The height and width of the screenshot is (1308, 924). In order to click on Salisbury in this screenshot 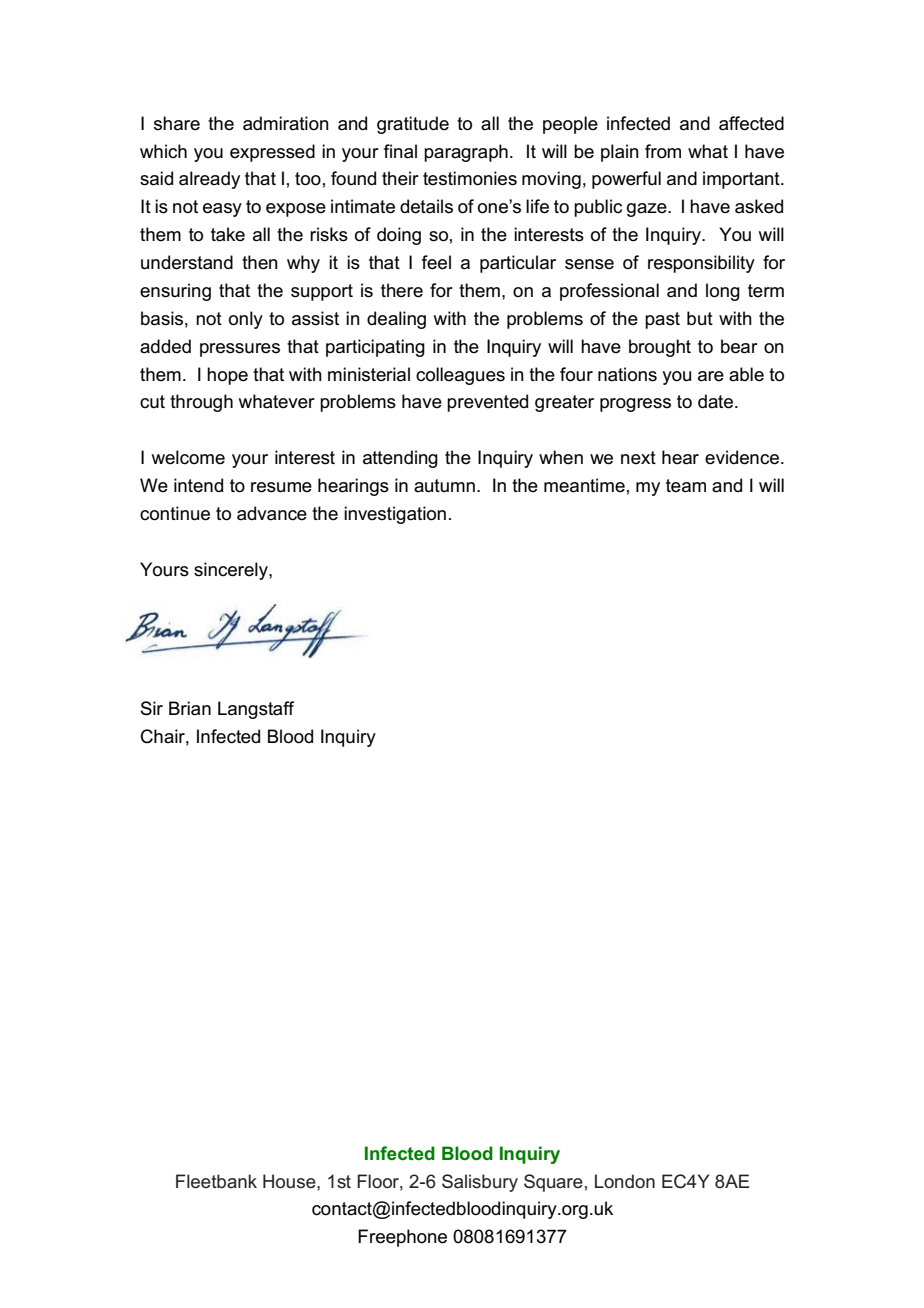, I will do `click(480, 1183)`.
